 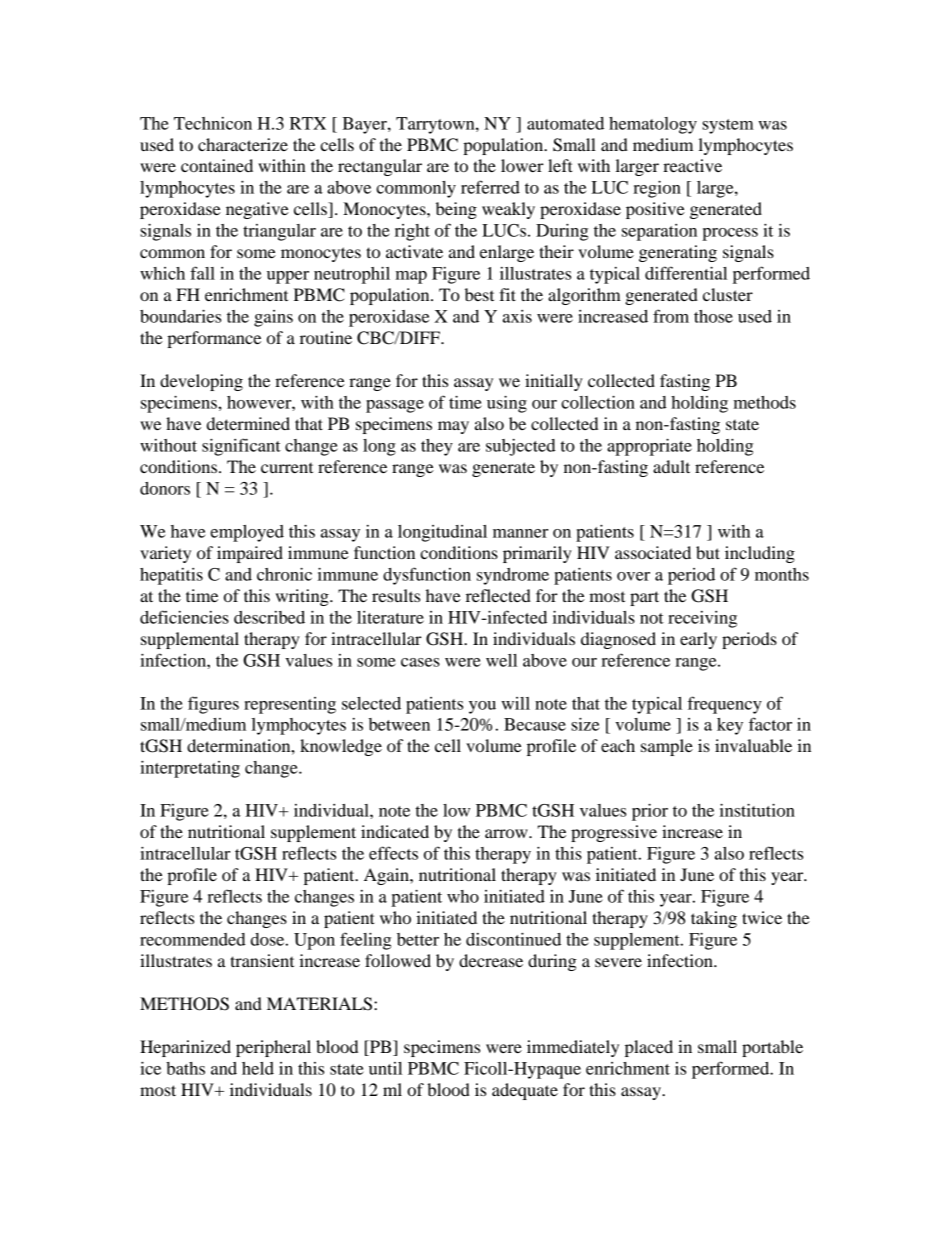 I want to click on held, so click(x=258, y=1068).
